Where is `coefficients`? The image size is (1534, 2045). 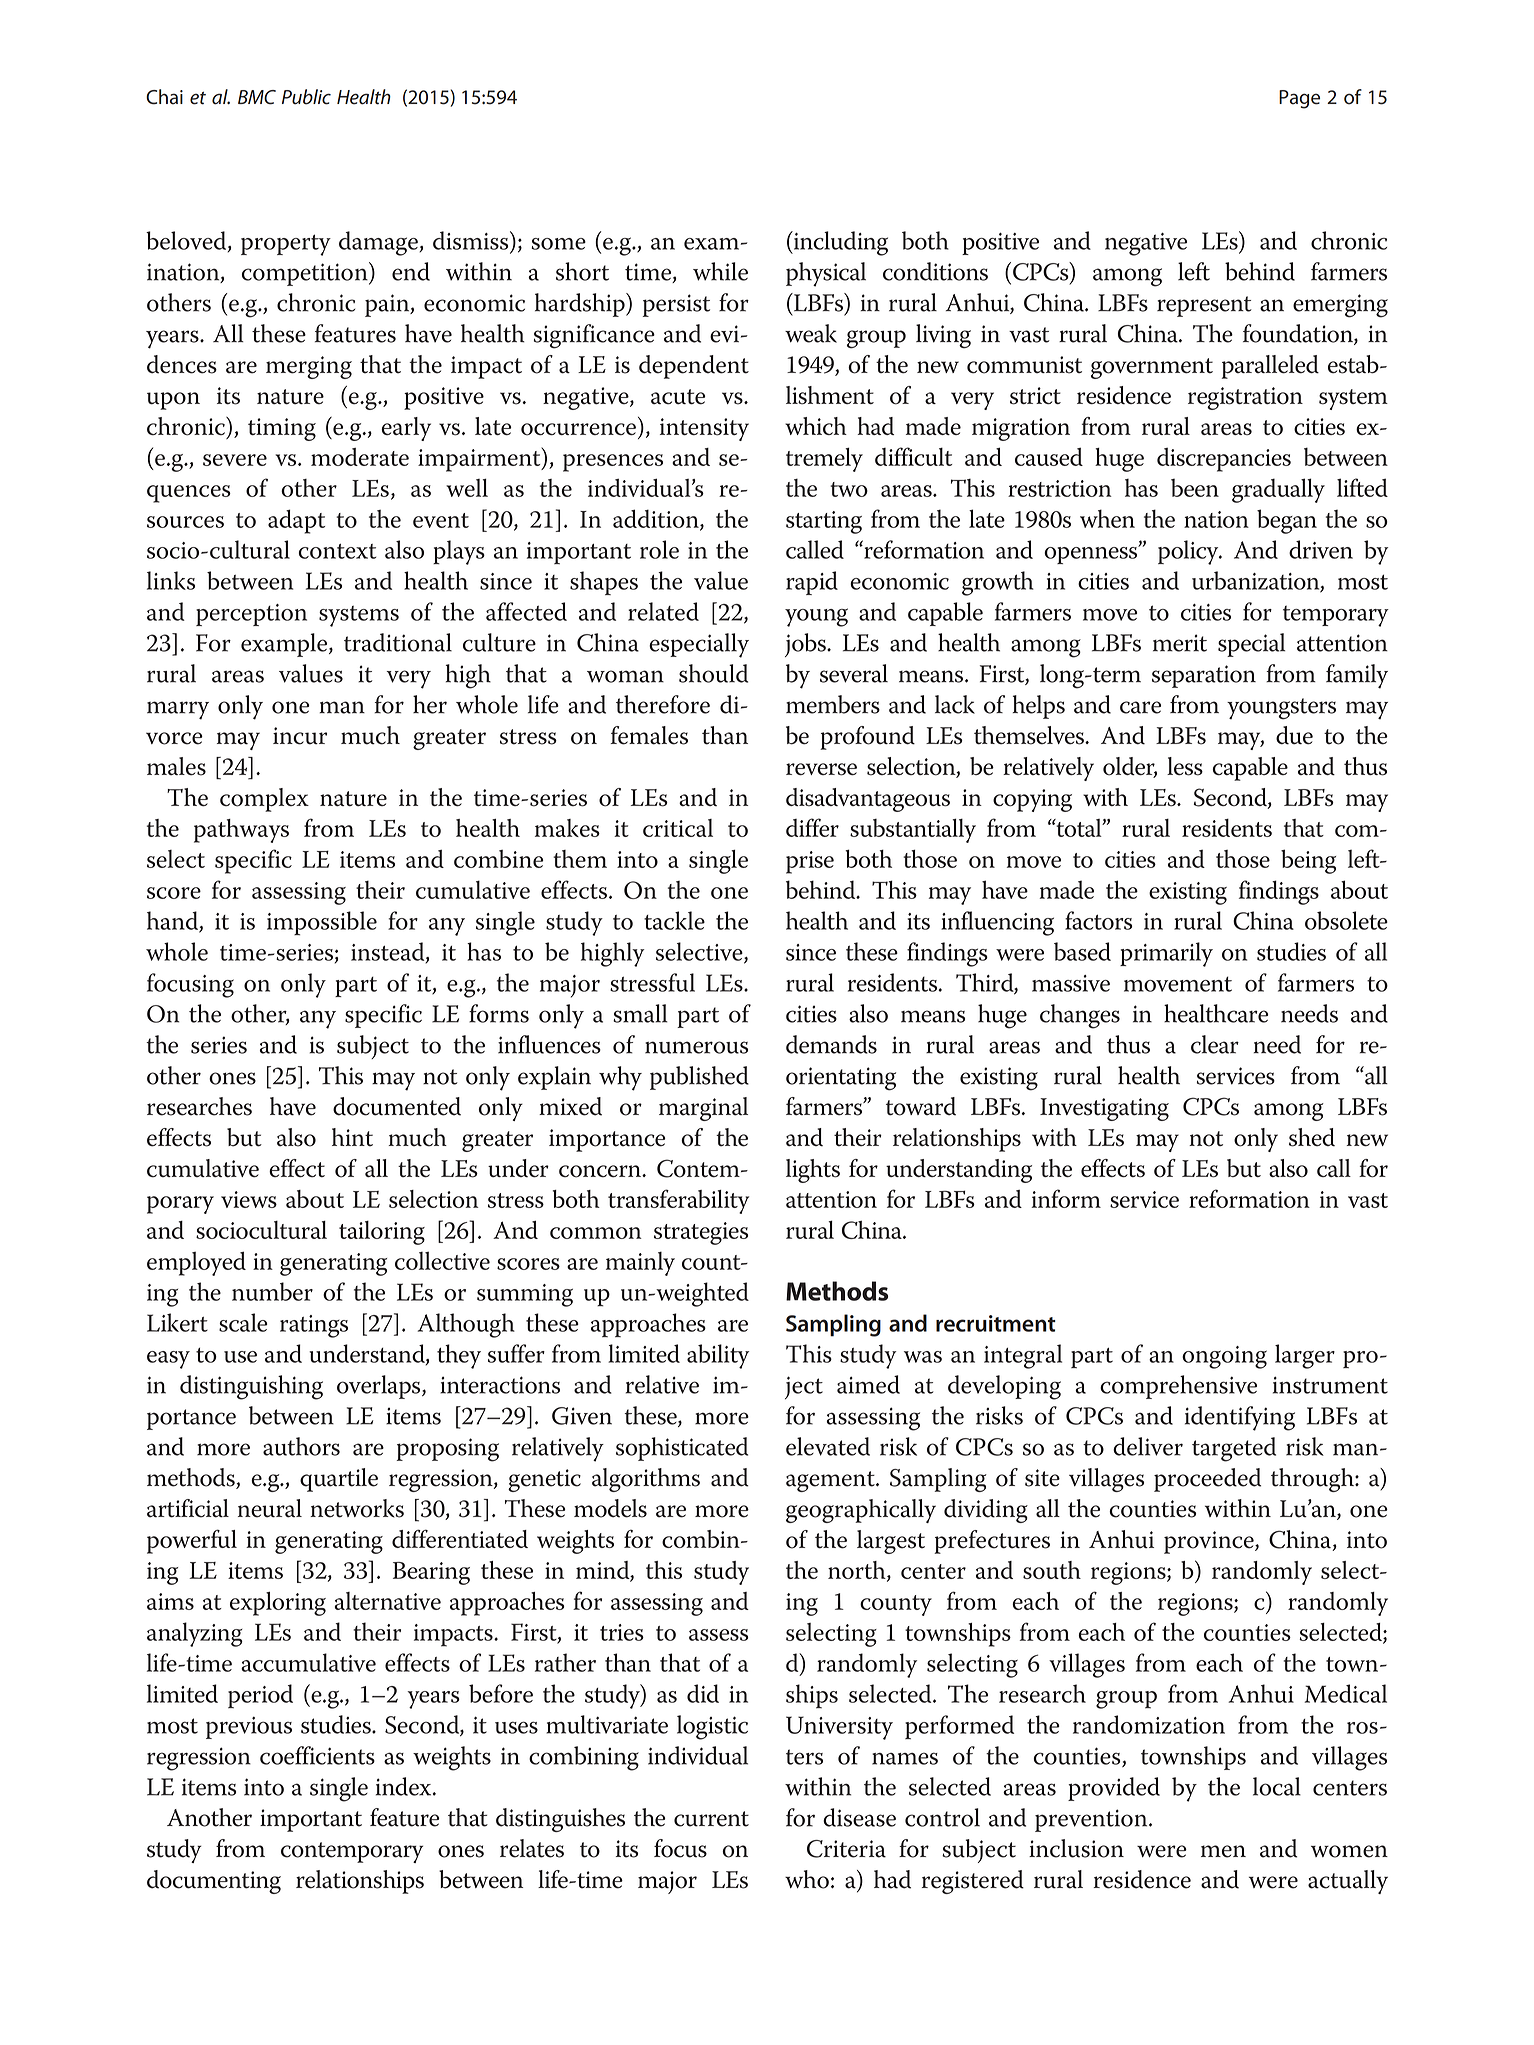
coefficients is located at coordinates (317, 1755).
